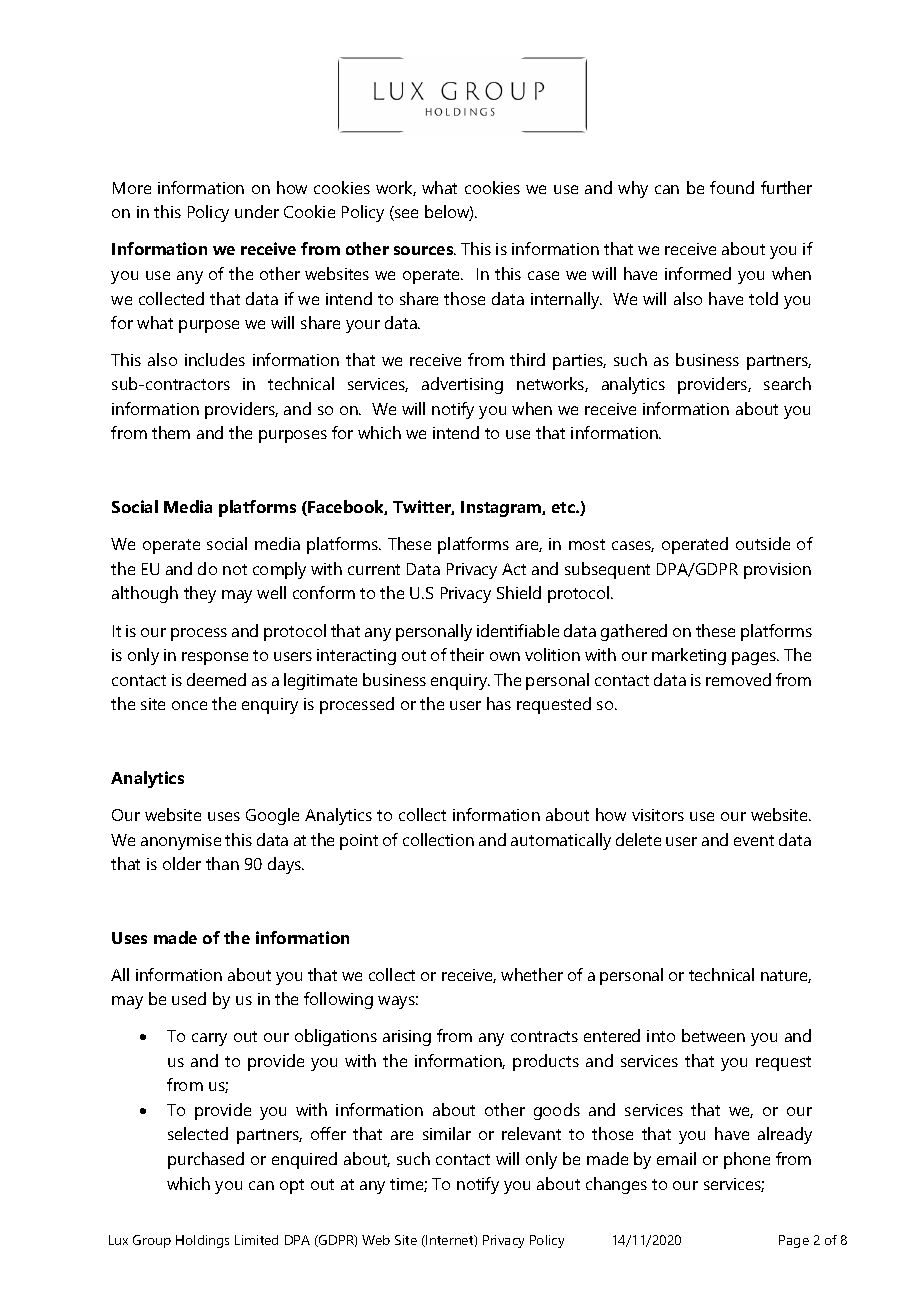 The image size is (924, 1308). I want to click on used, so click(189, 998).
